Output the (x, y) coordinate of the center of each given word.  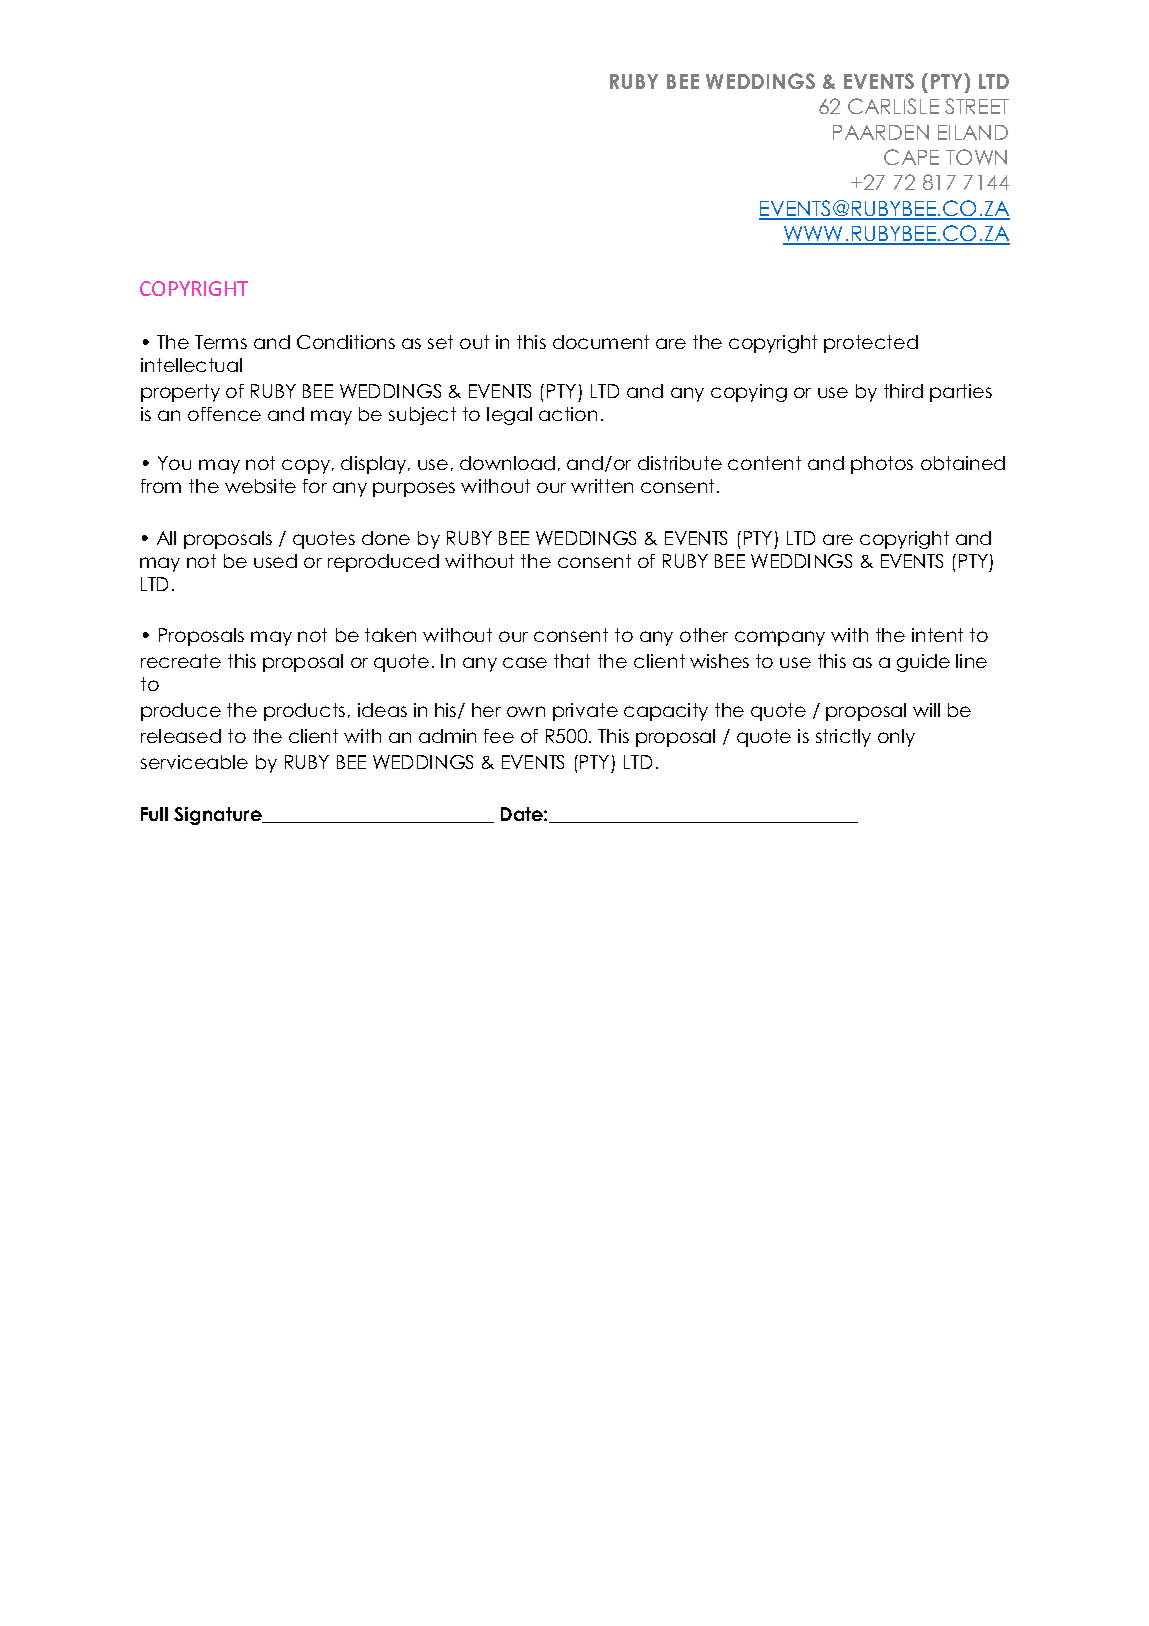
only (896, 738)
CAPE (911, 157)
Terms (221, 342)
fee (499, 736)
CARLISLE (893, 106)
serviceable (194, 762)
